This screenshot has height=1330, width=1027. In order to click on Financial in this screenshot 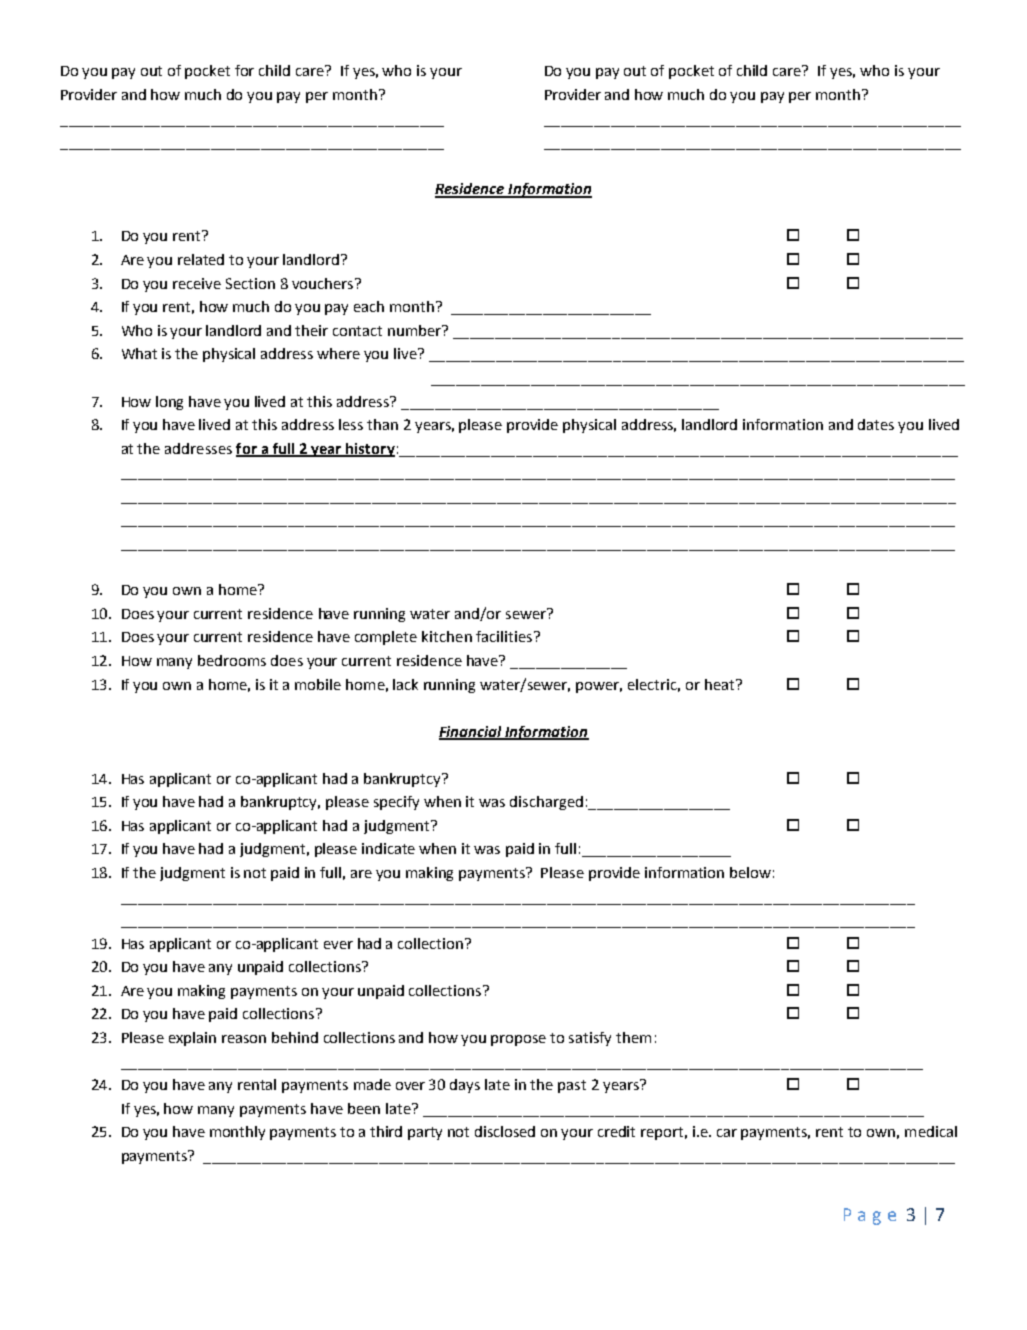, I will do `click(471, 732)`.
